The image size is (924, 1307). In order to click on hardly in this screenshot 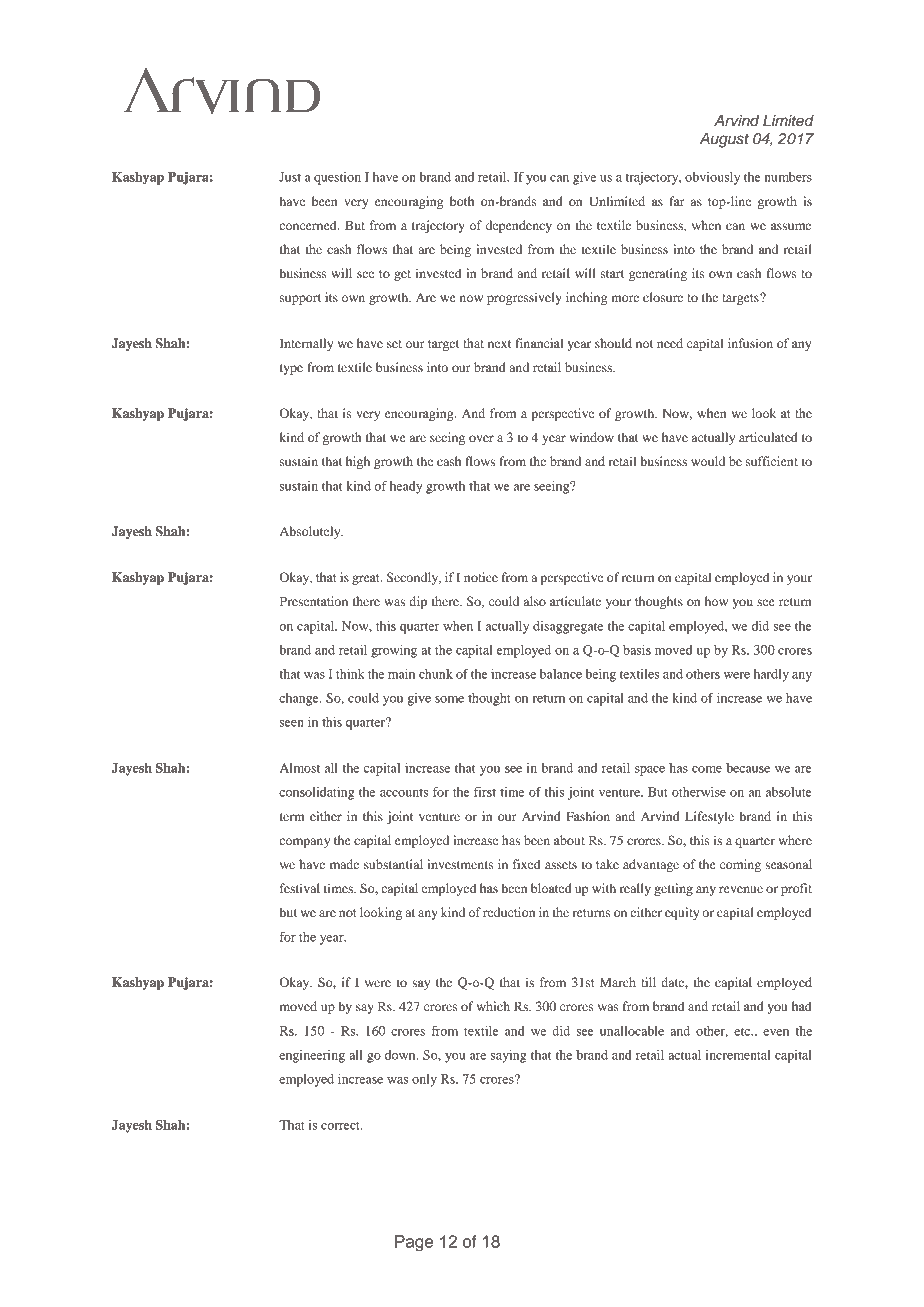, I will do `click(771, 675)`.
